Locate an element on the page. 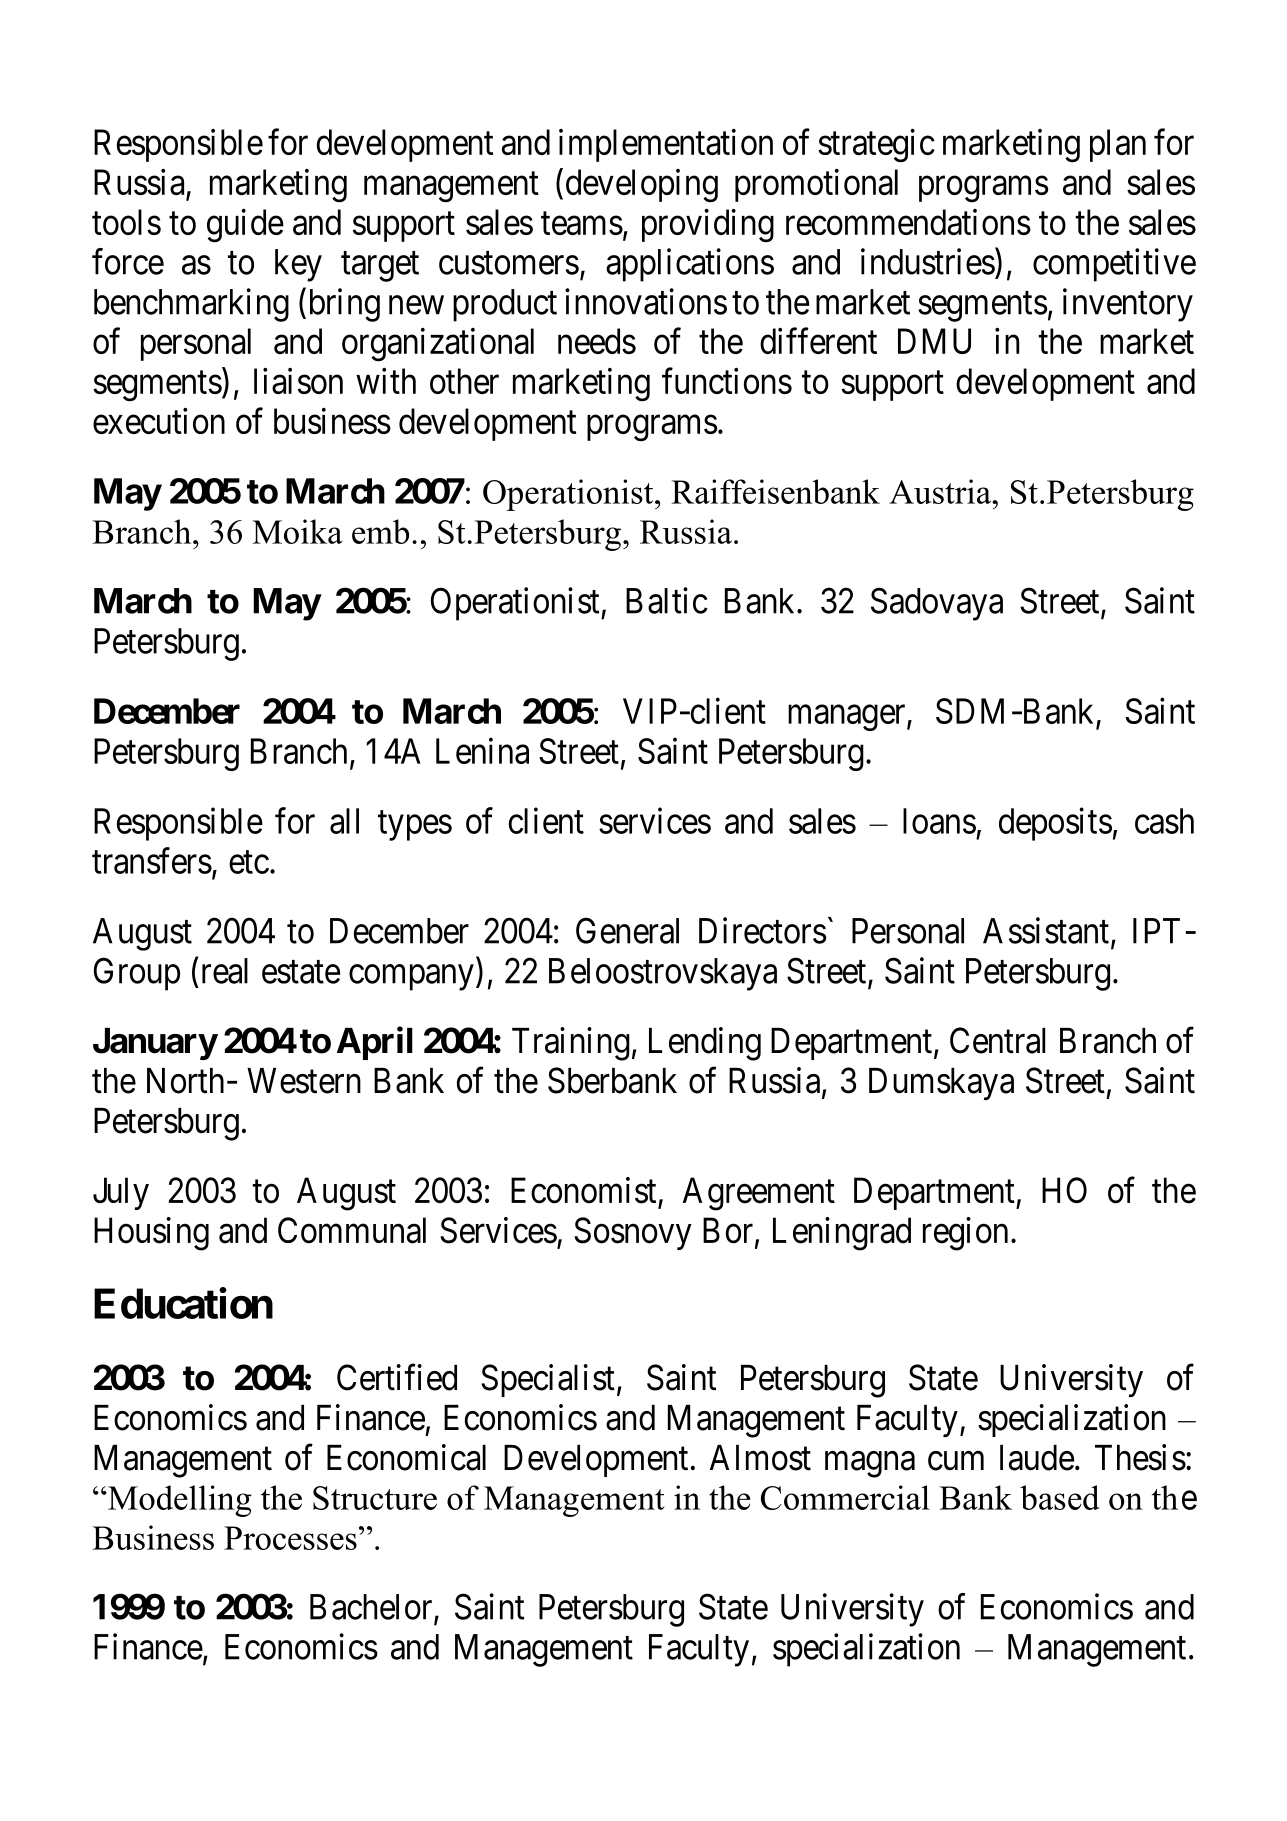 This image has width=1287, height=1821. guide is located at coordinates (245, 226).
